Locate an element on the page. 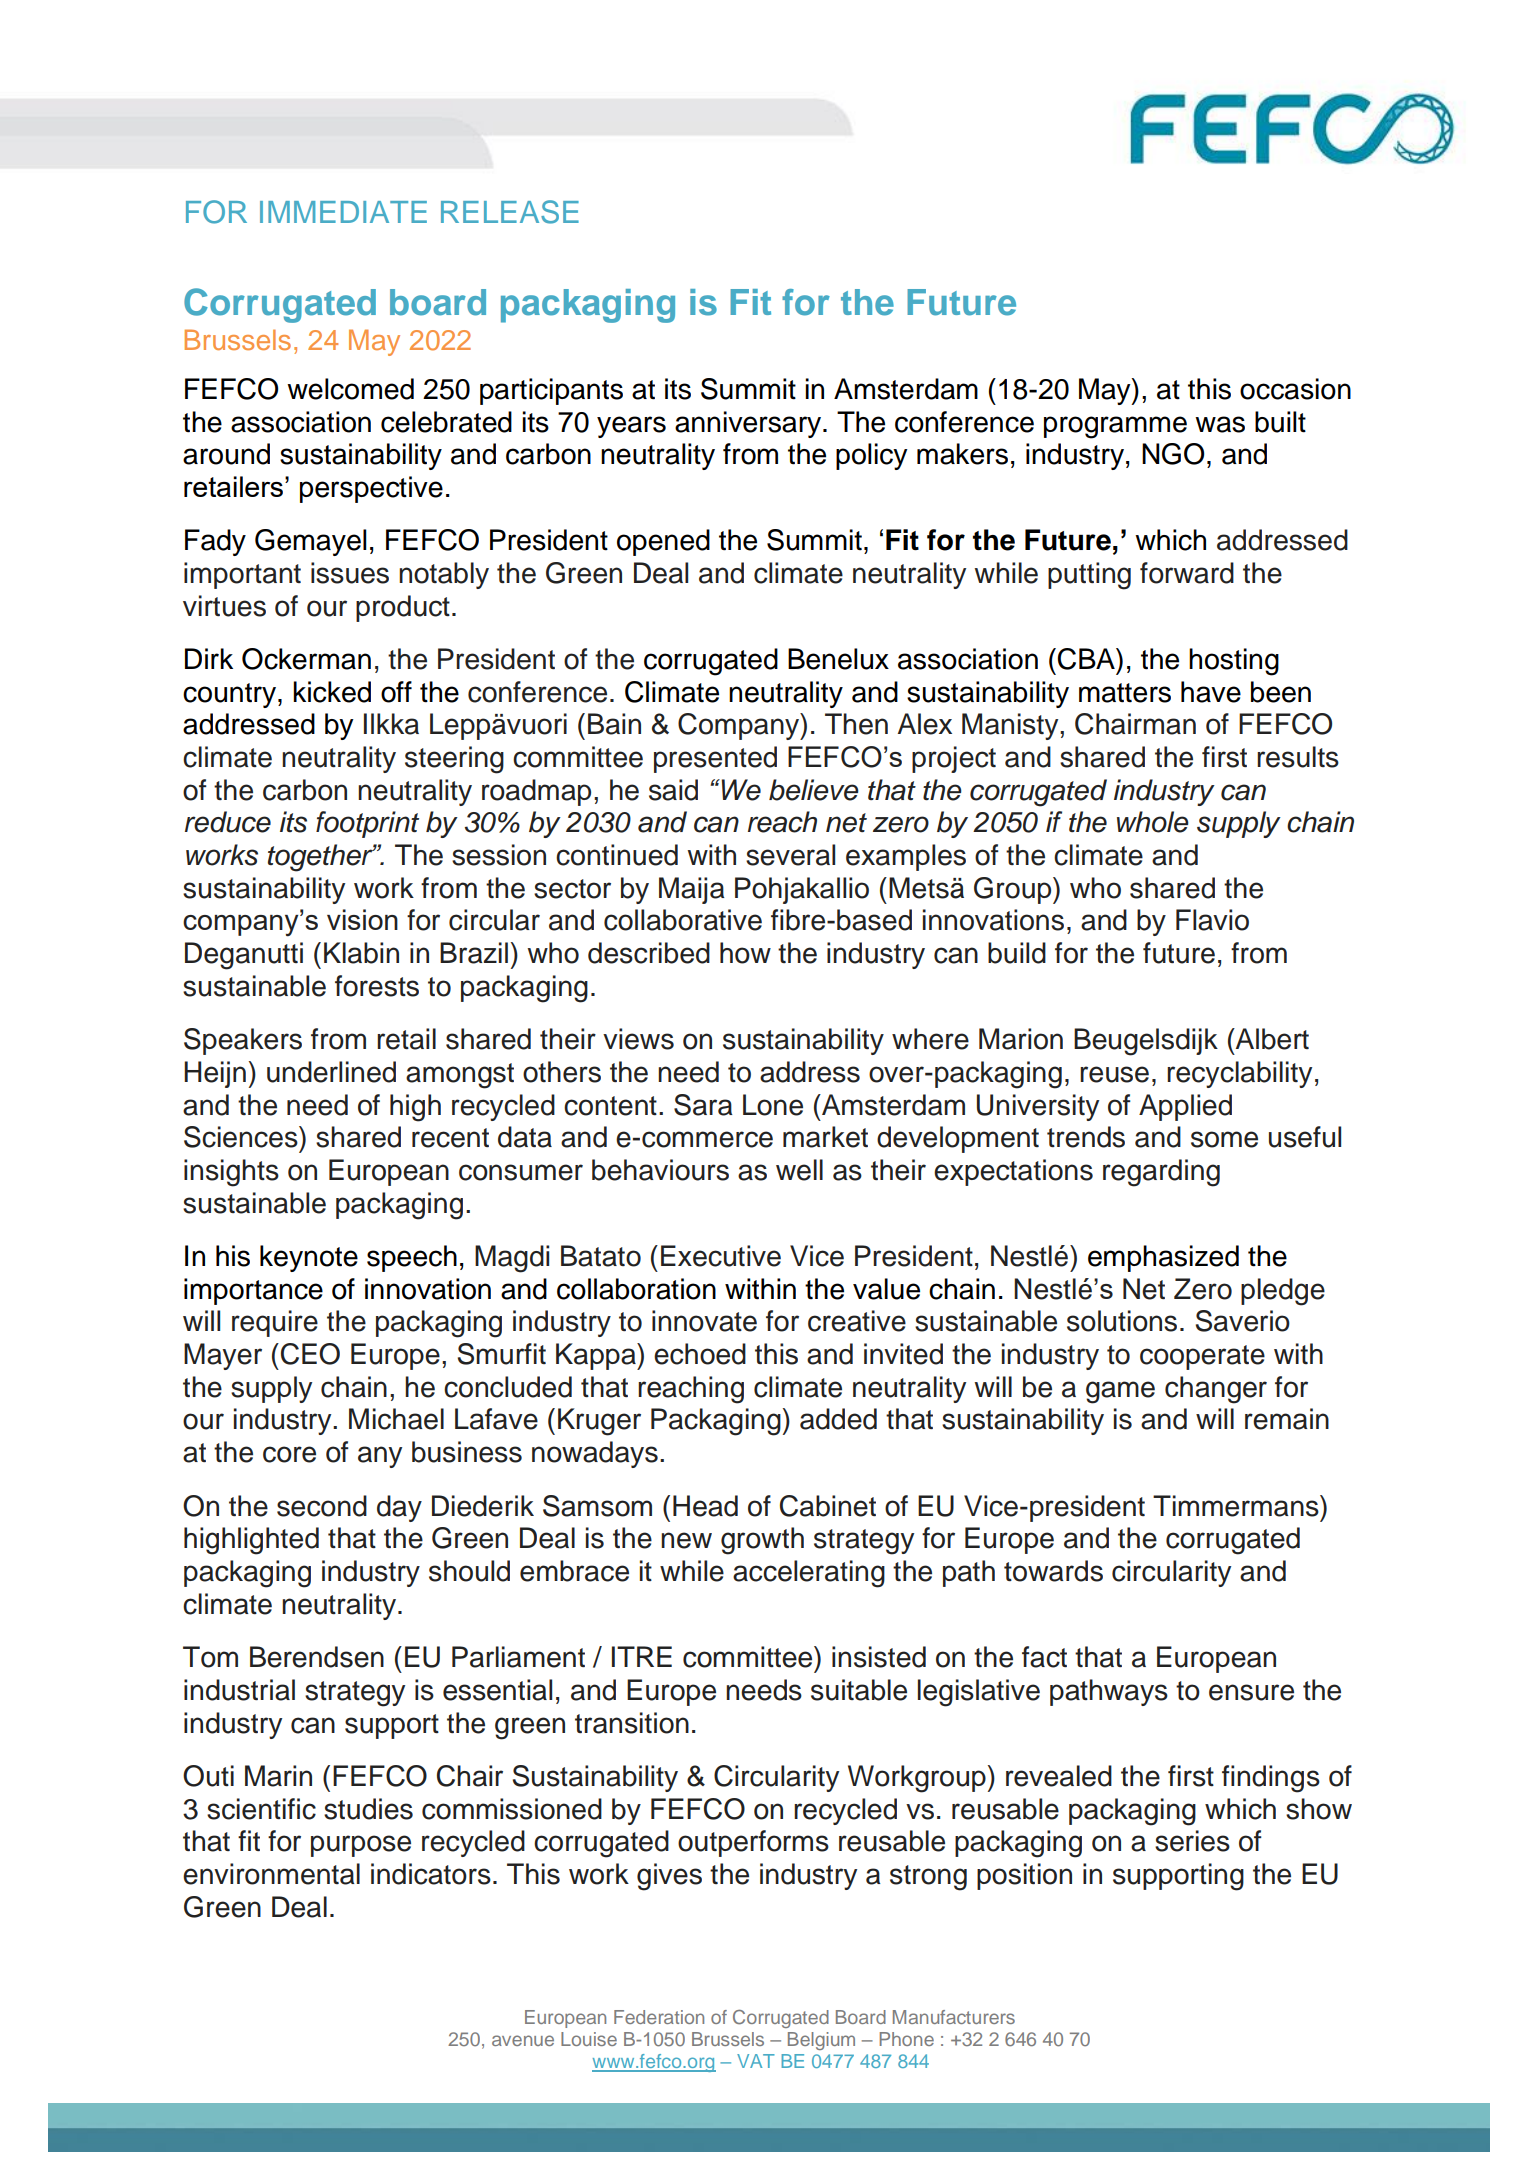 Image resolution: width=1537 pixels, height=2175 pixels. occasion is located at coordinates (1295, 389).
